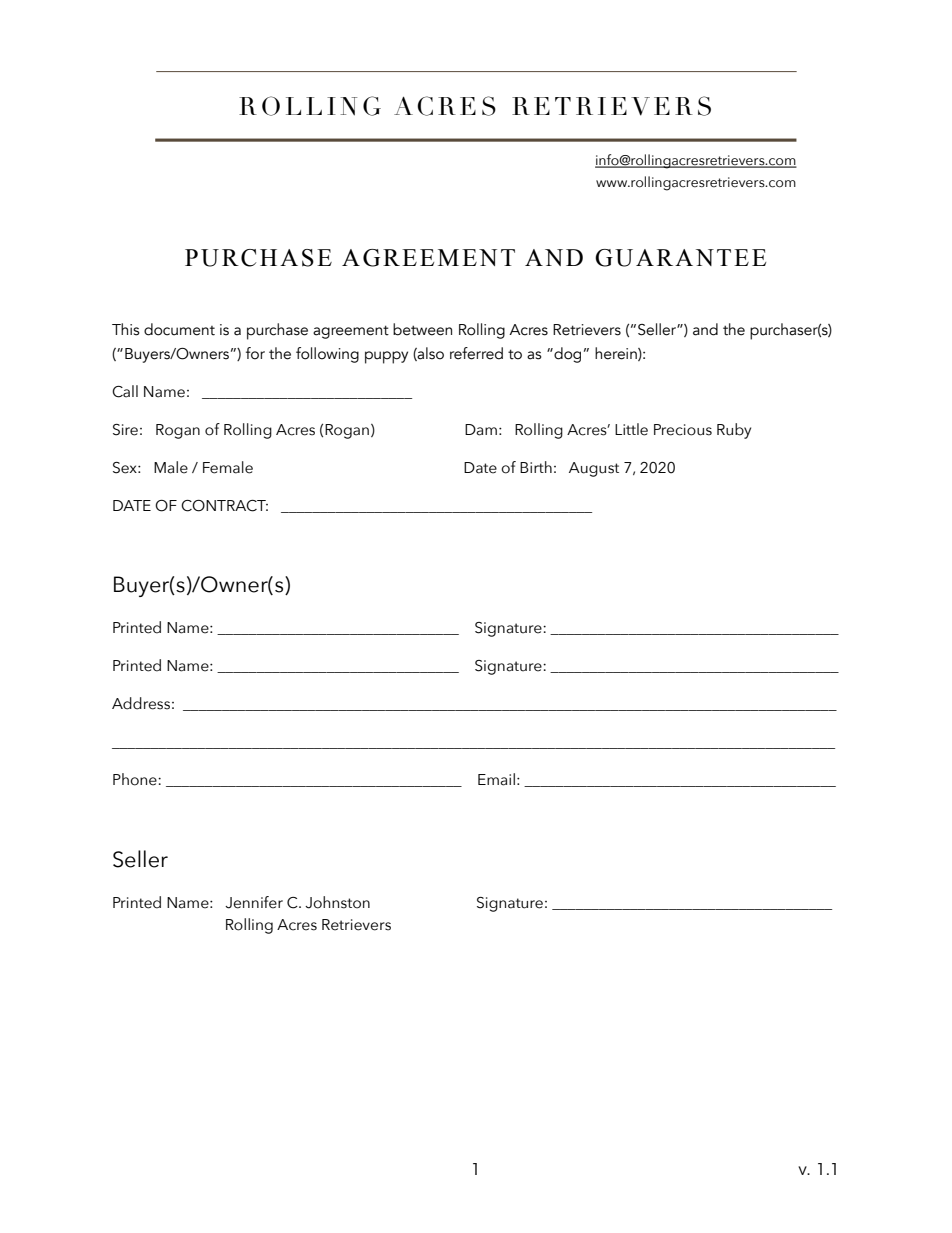  Describe the element at coordinates (179, 329) in the page. I see `document` at that location.
